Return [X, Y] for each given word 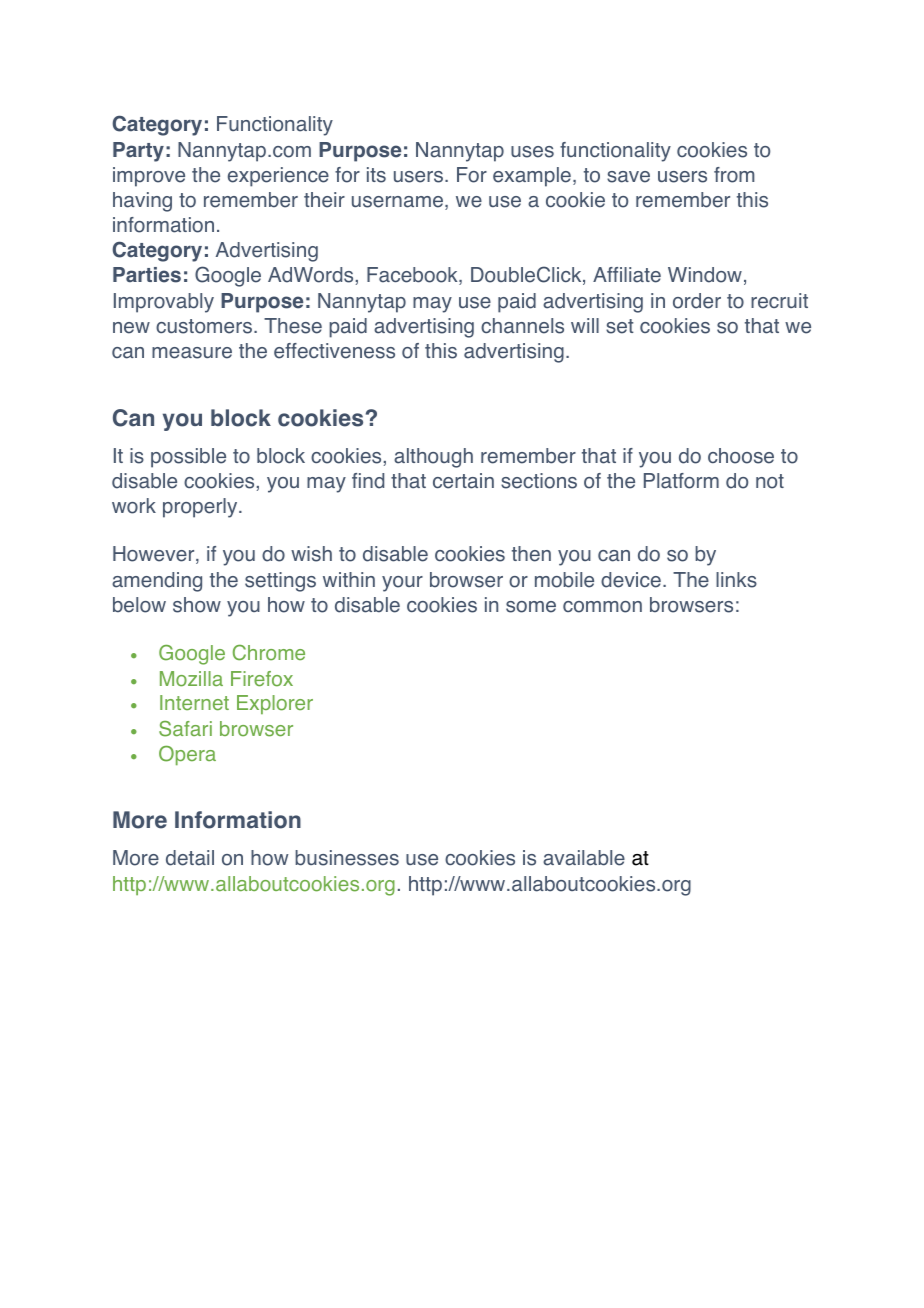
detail [190, 858]
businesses [347, 858]
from [734, 175]
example [532, 177]
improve [149, 177]
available [584, 858]
